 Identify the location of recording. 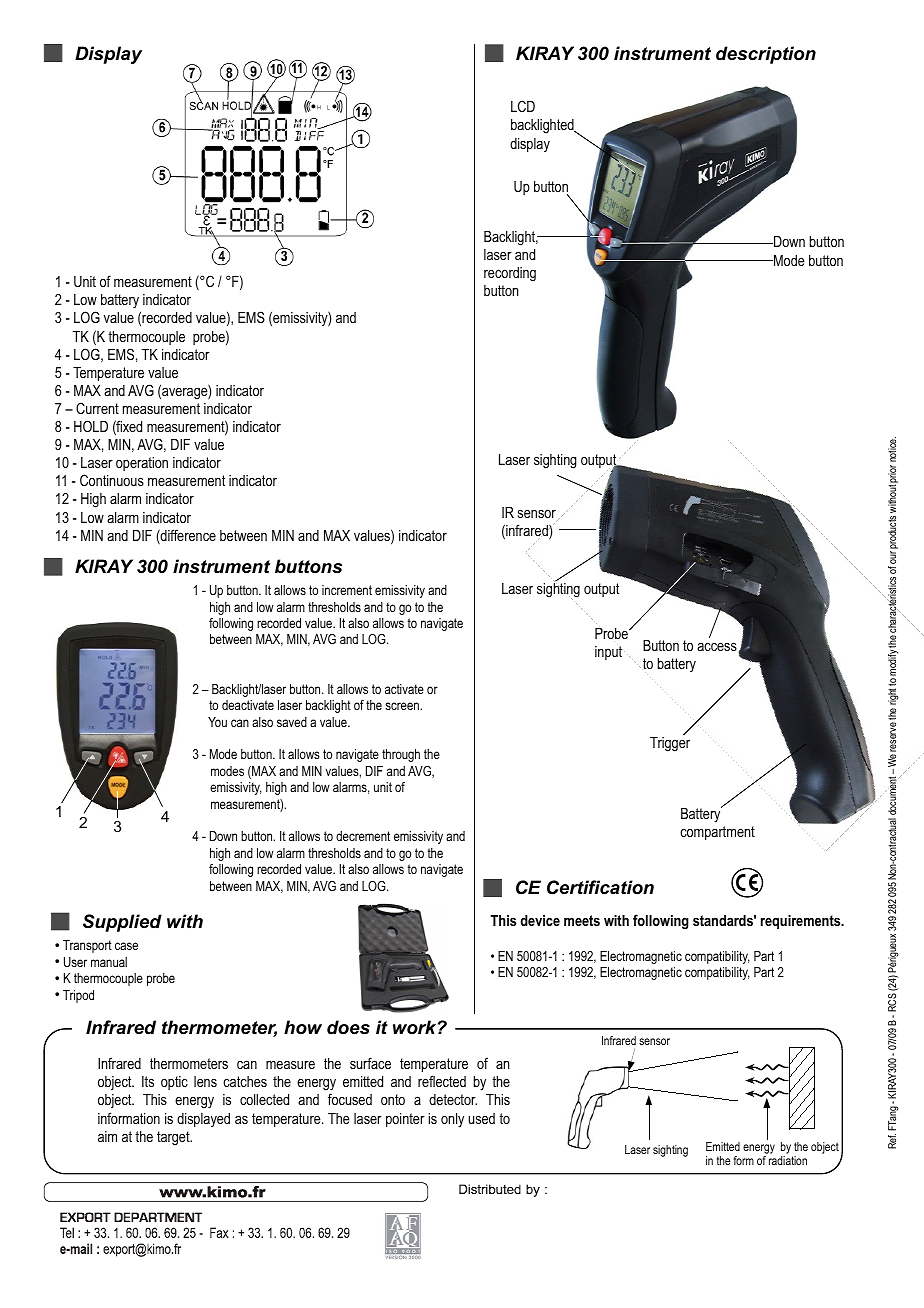
(510, 274).
